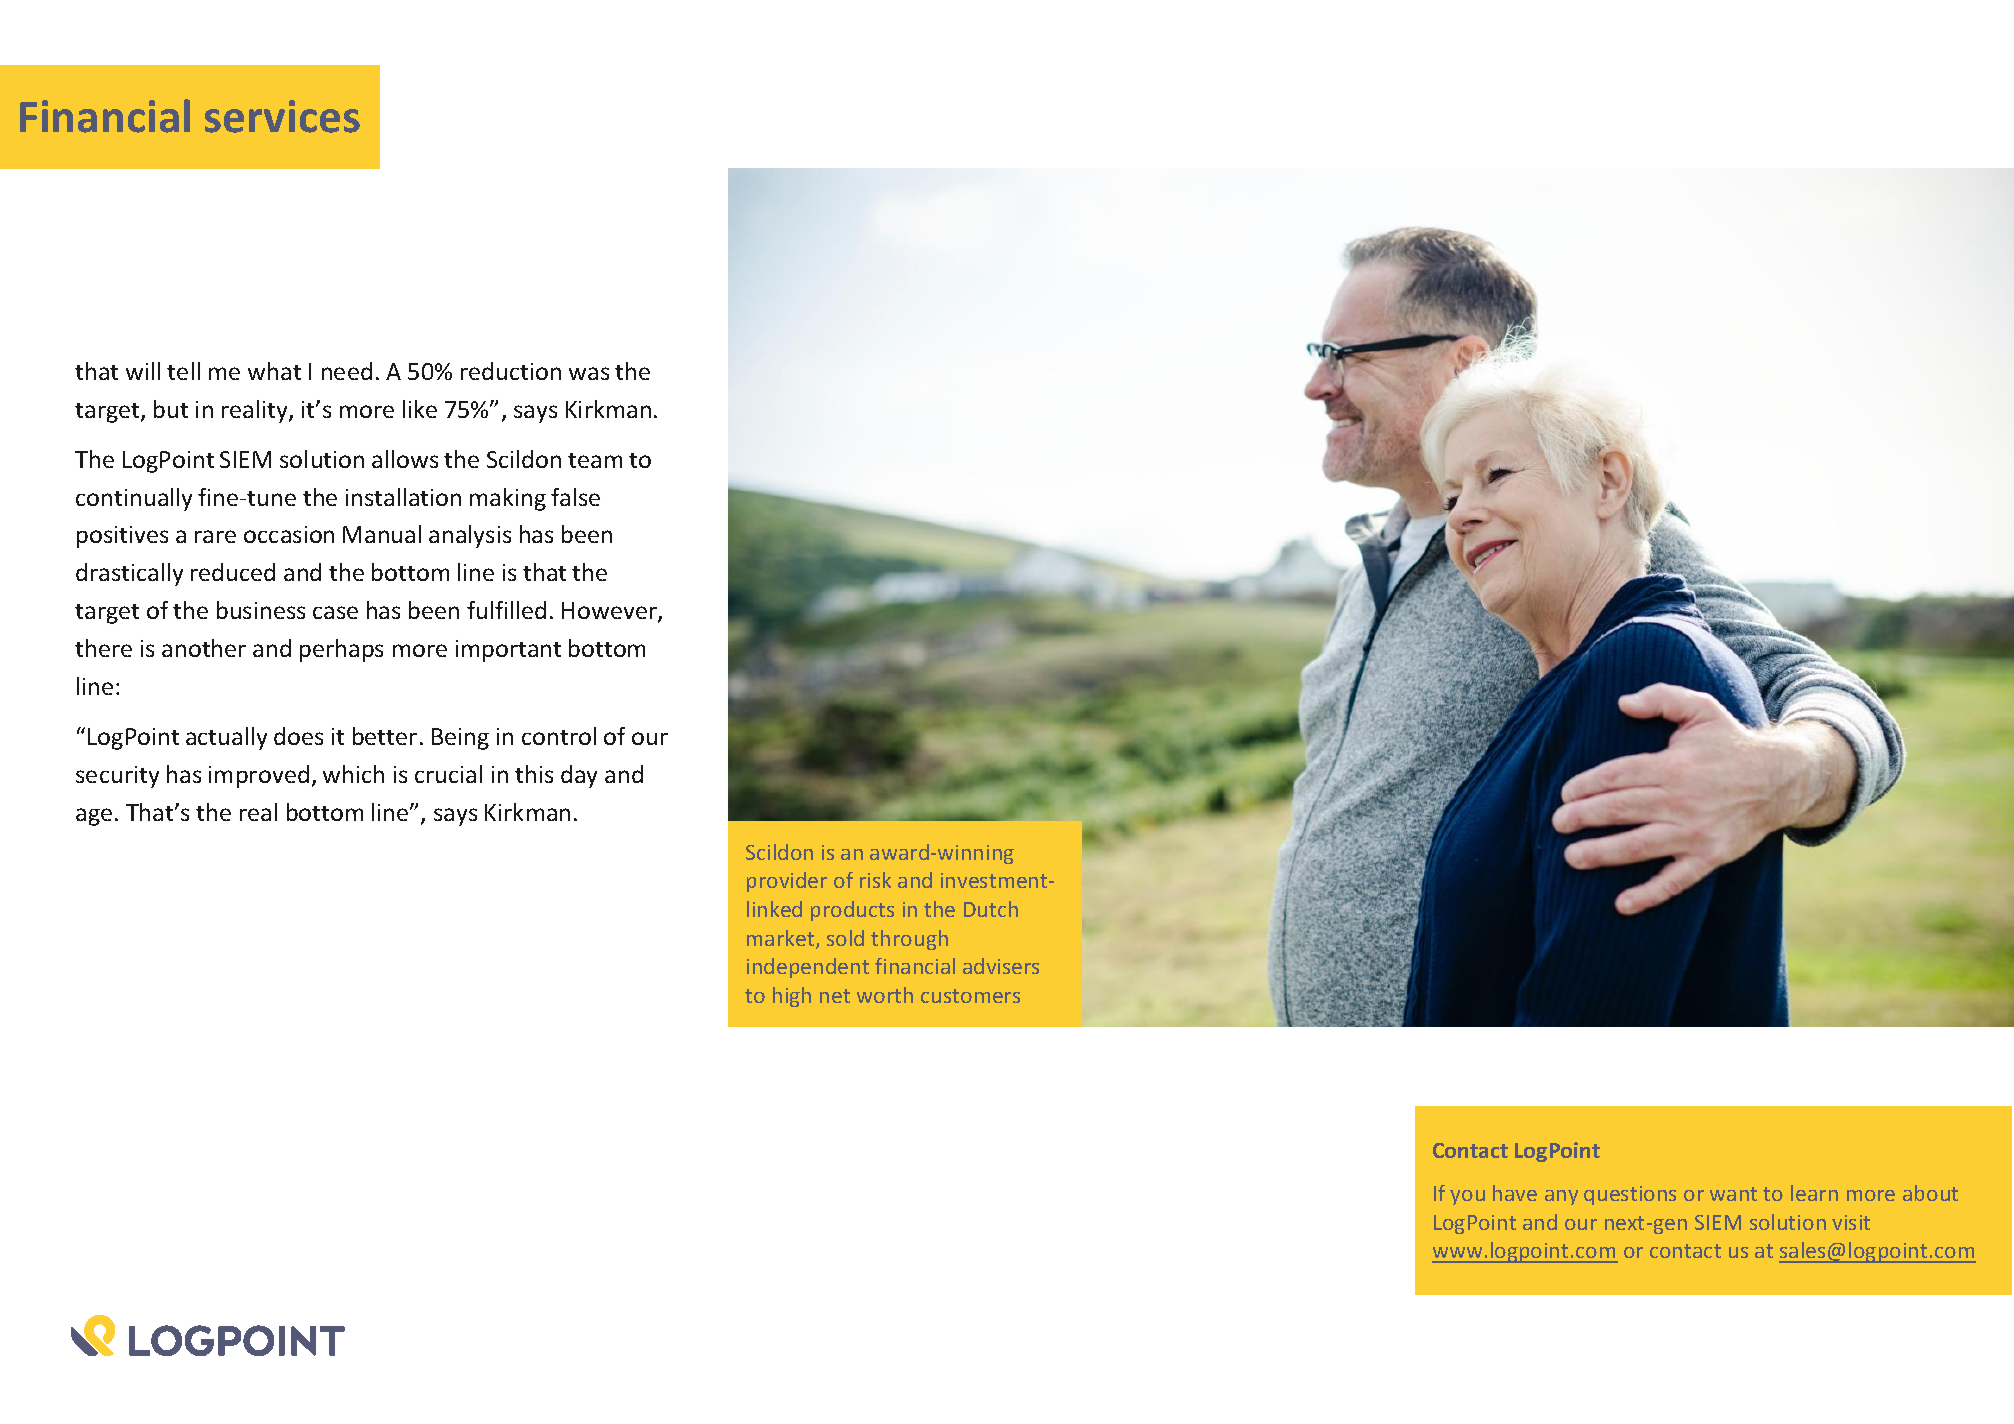 The height and width of the screenshot is (1424, 2014). I want to click on installation, so click(403, 497).
